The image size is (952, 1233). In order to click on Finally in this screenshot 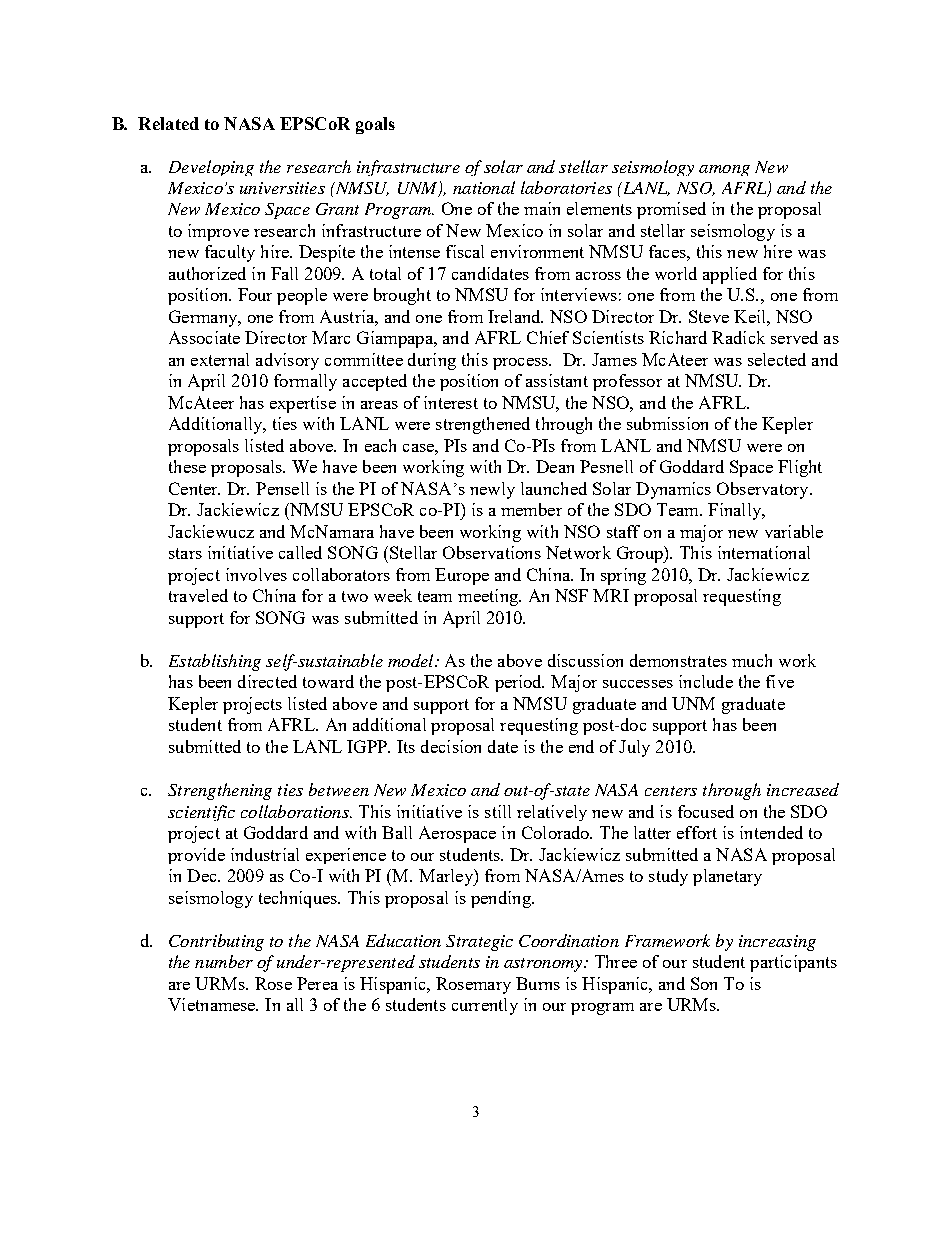, I will do `click(735, 511)`.
